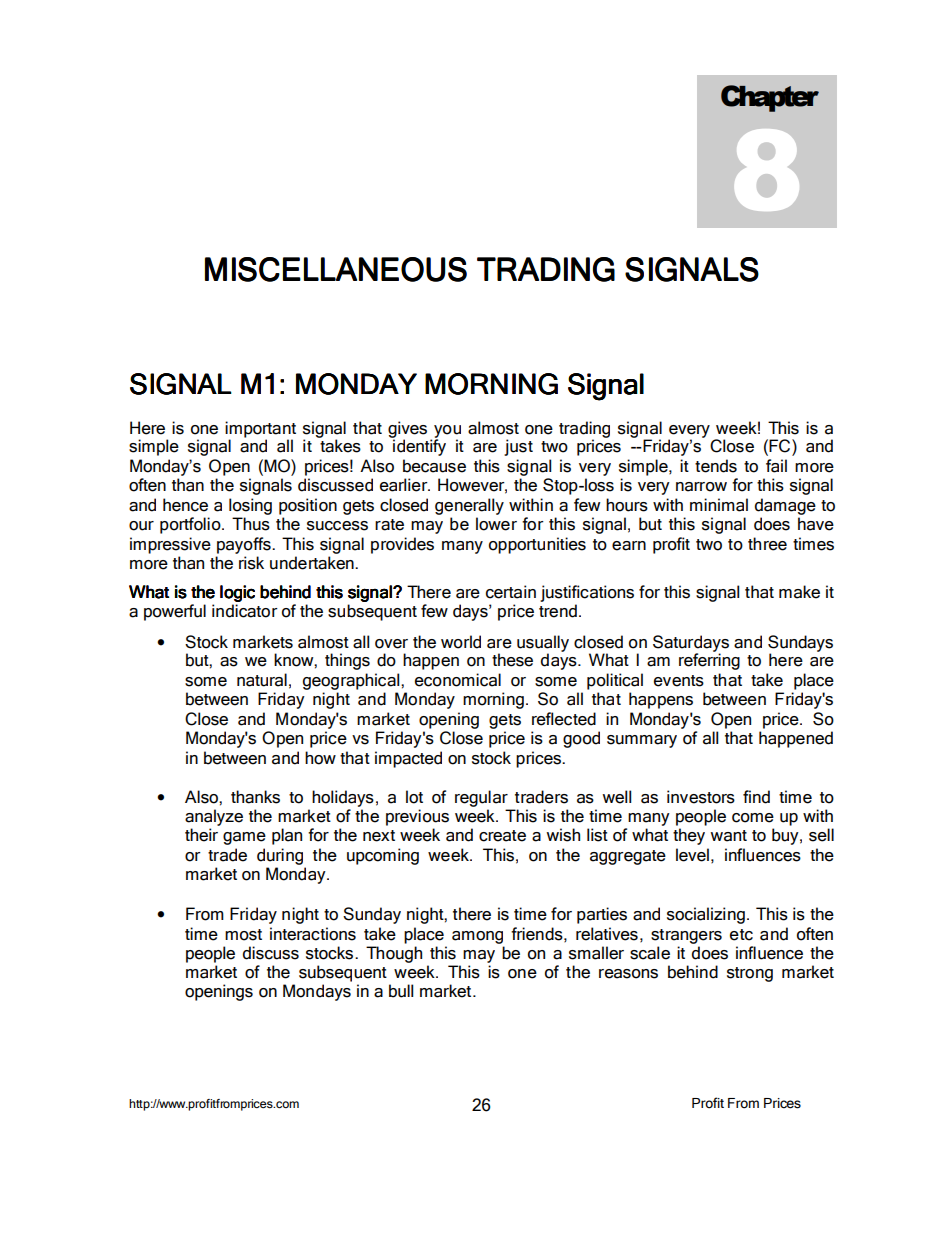  I want to click on strong, so click(750, 974).
